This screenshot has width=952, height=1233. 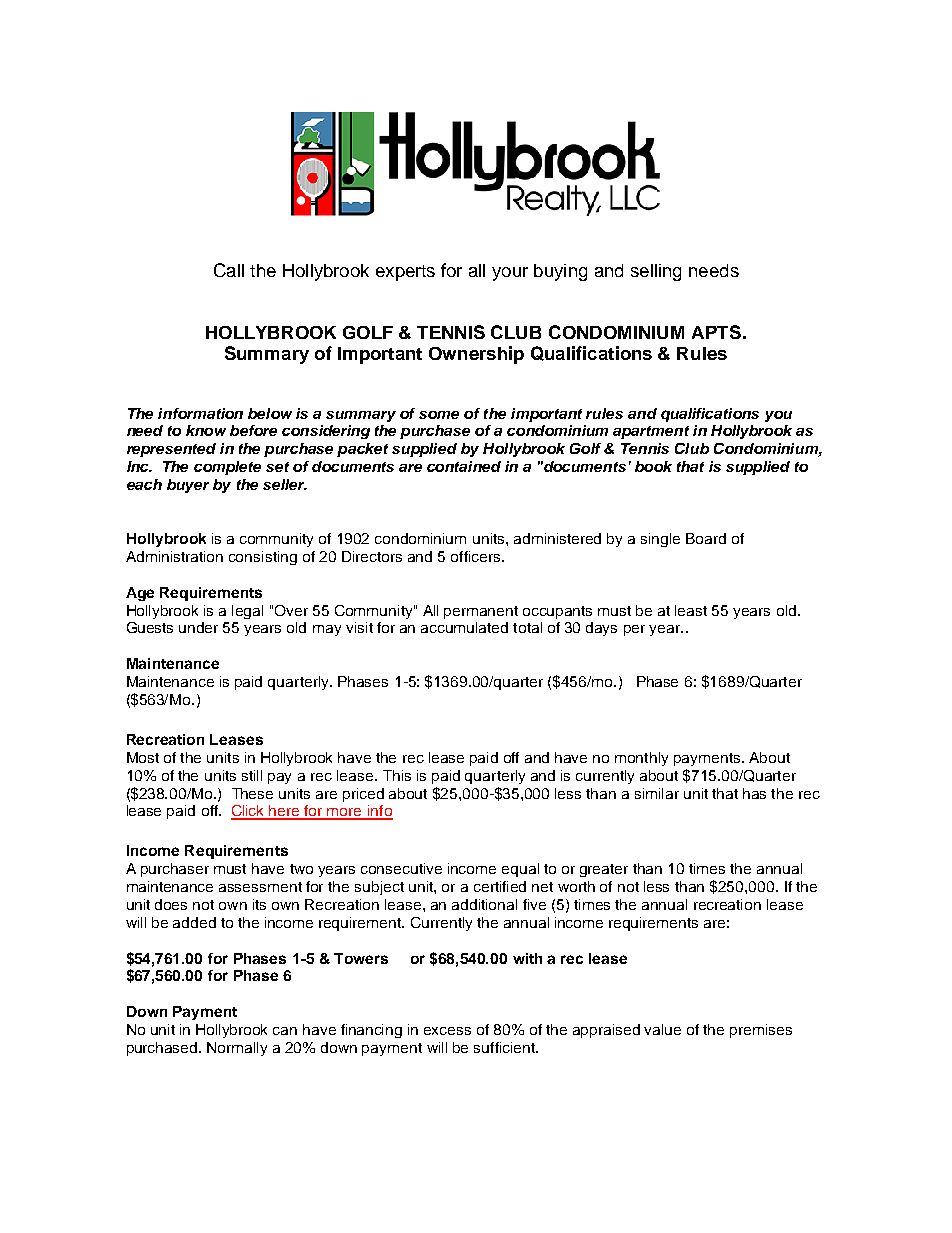 I want to click on Normally, so click(x=237, y=1049).
